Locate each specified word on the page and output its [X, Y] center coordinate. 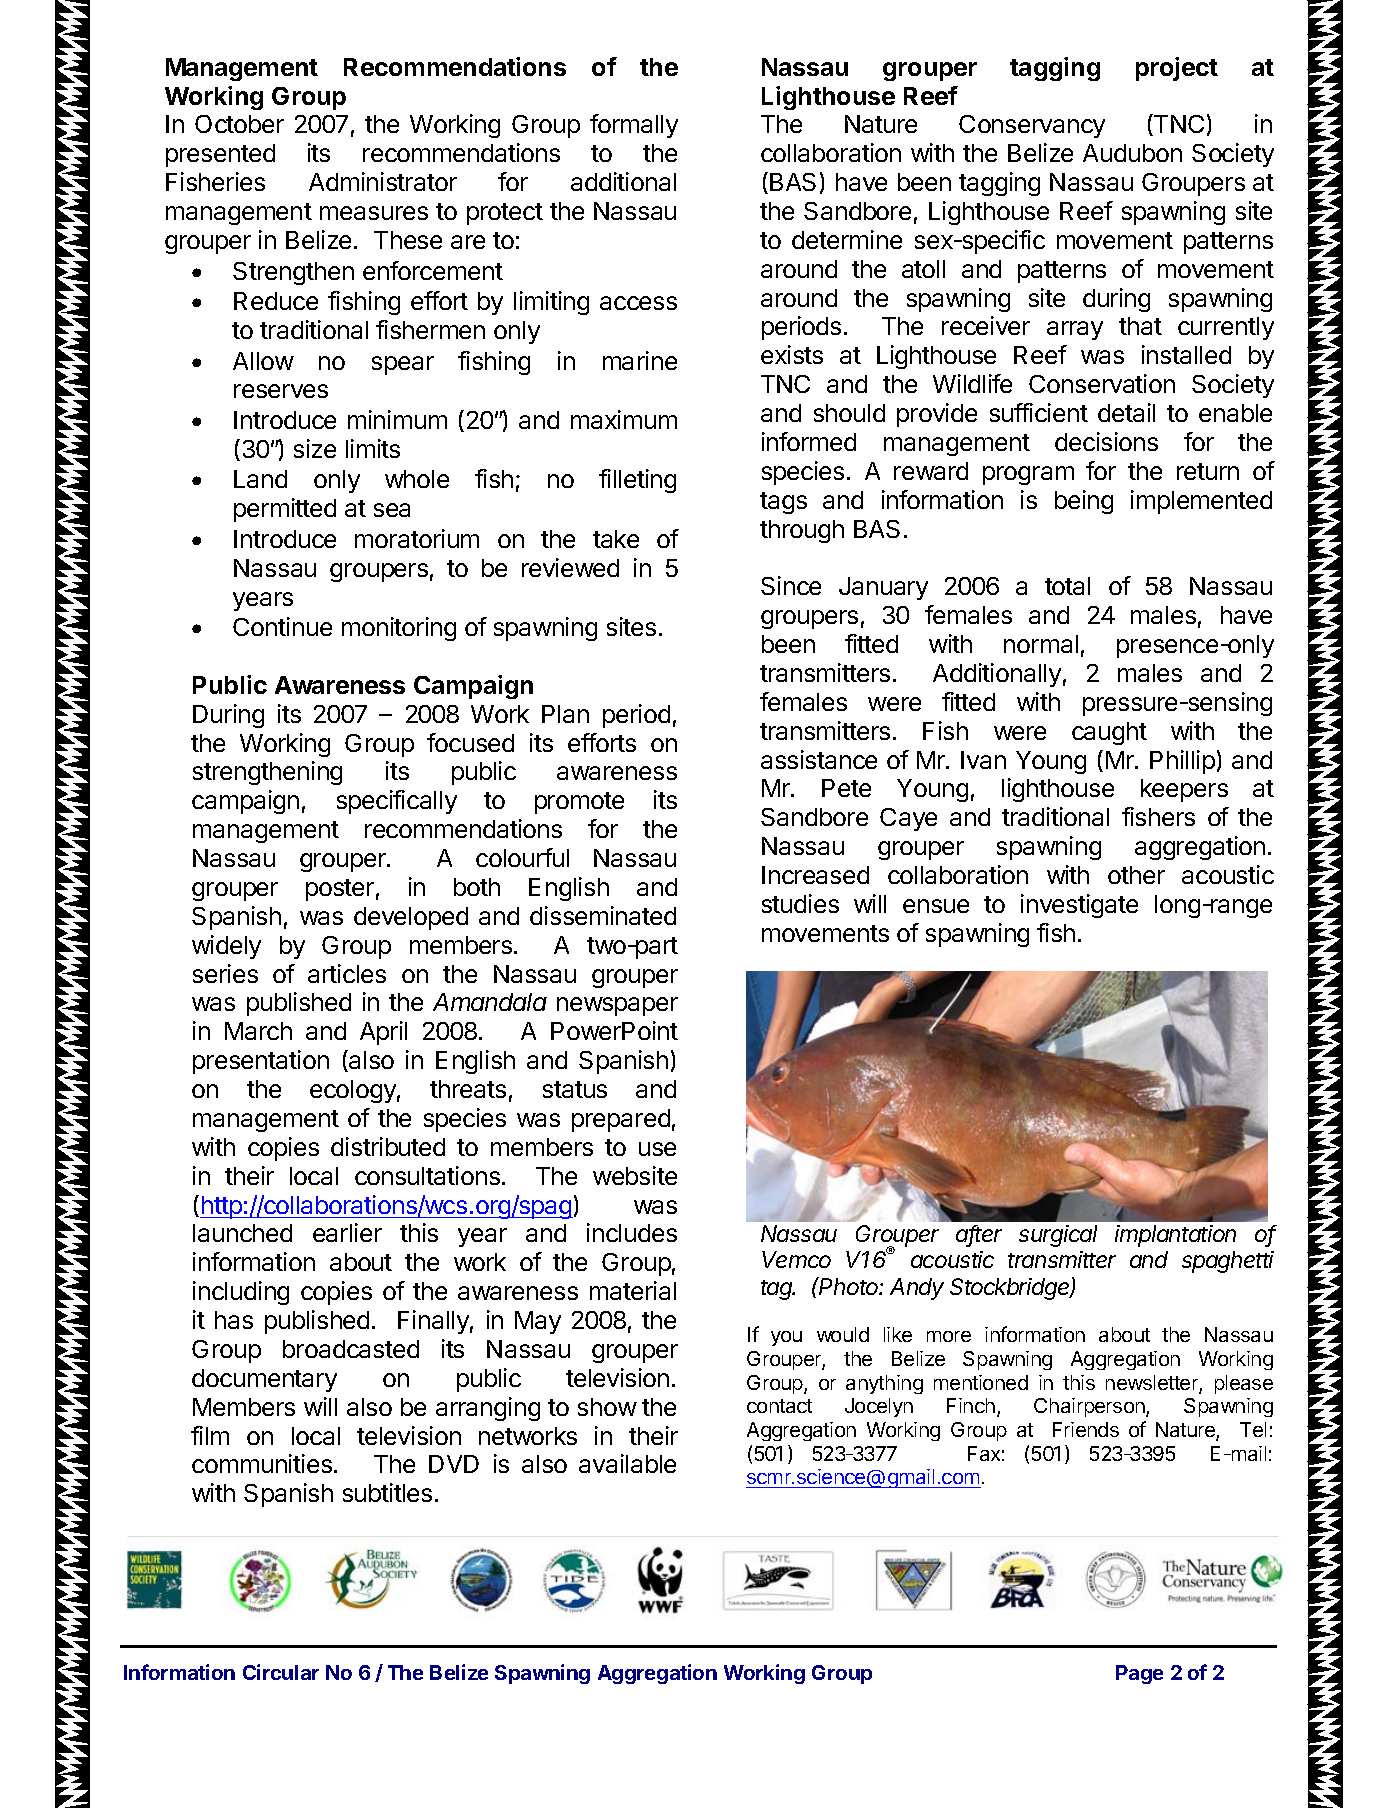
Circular [281, 1672]
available [627, 1463]
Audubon [1132, 153]
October [239, 124]
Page [1139, 1674]
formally [634, 126]
